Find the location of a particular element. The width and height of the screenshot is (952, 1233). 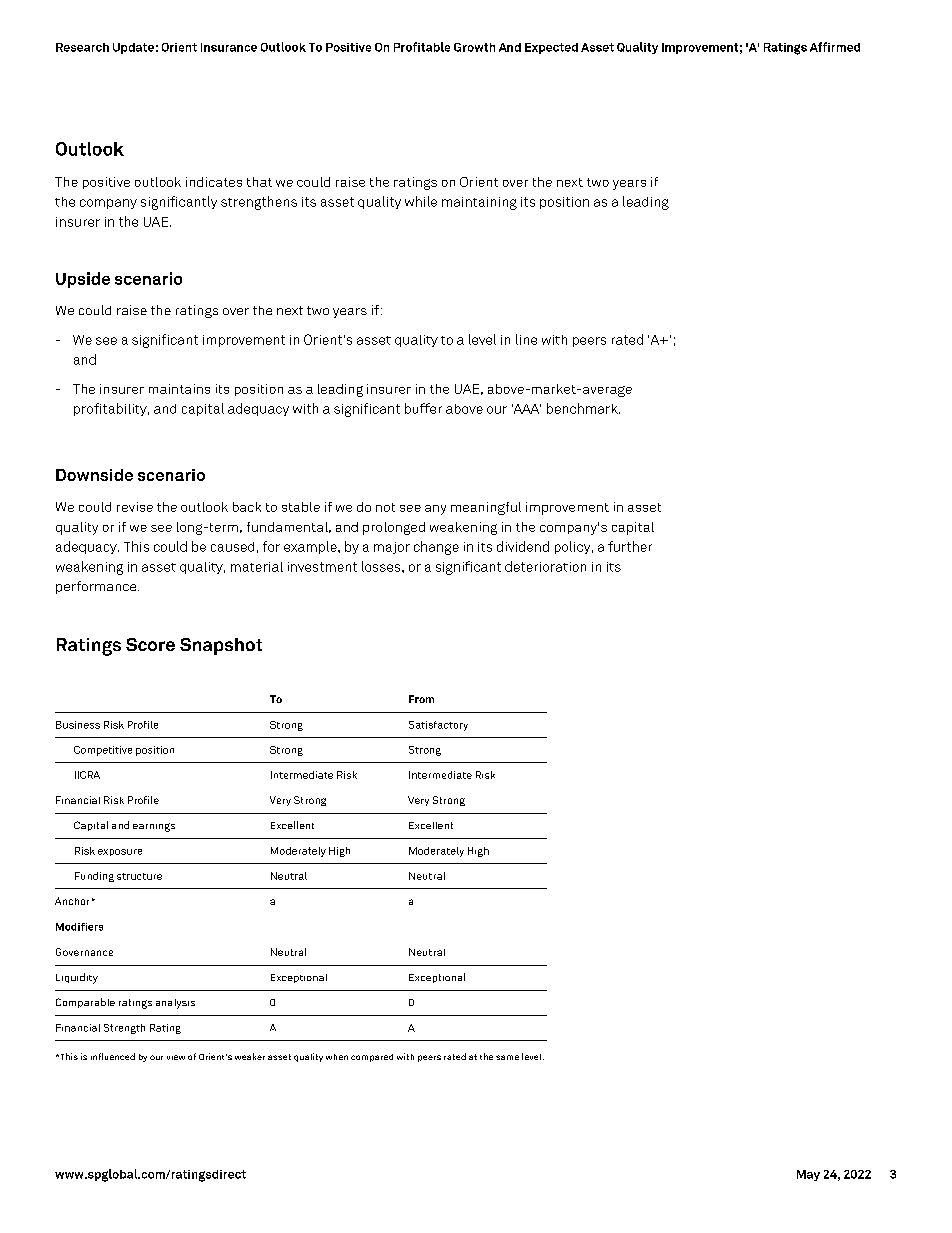

view is located at coordinates (176, 1057).
